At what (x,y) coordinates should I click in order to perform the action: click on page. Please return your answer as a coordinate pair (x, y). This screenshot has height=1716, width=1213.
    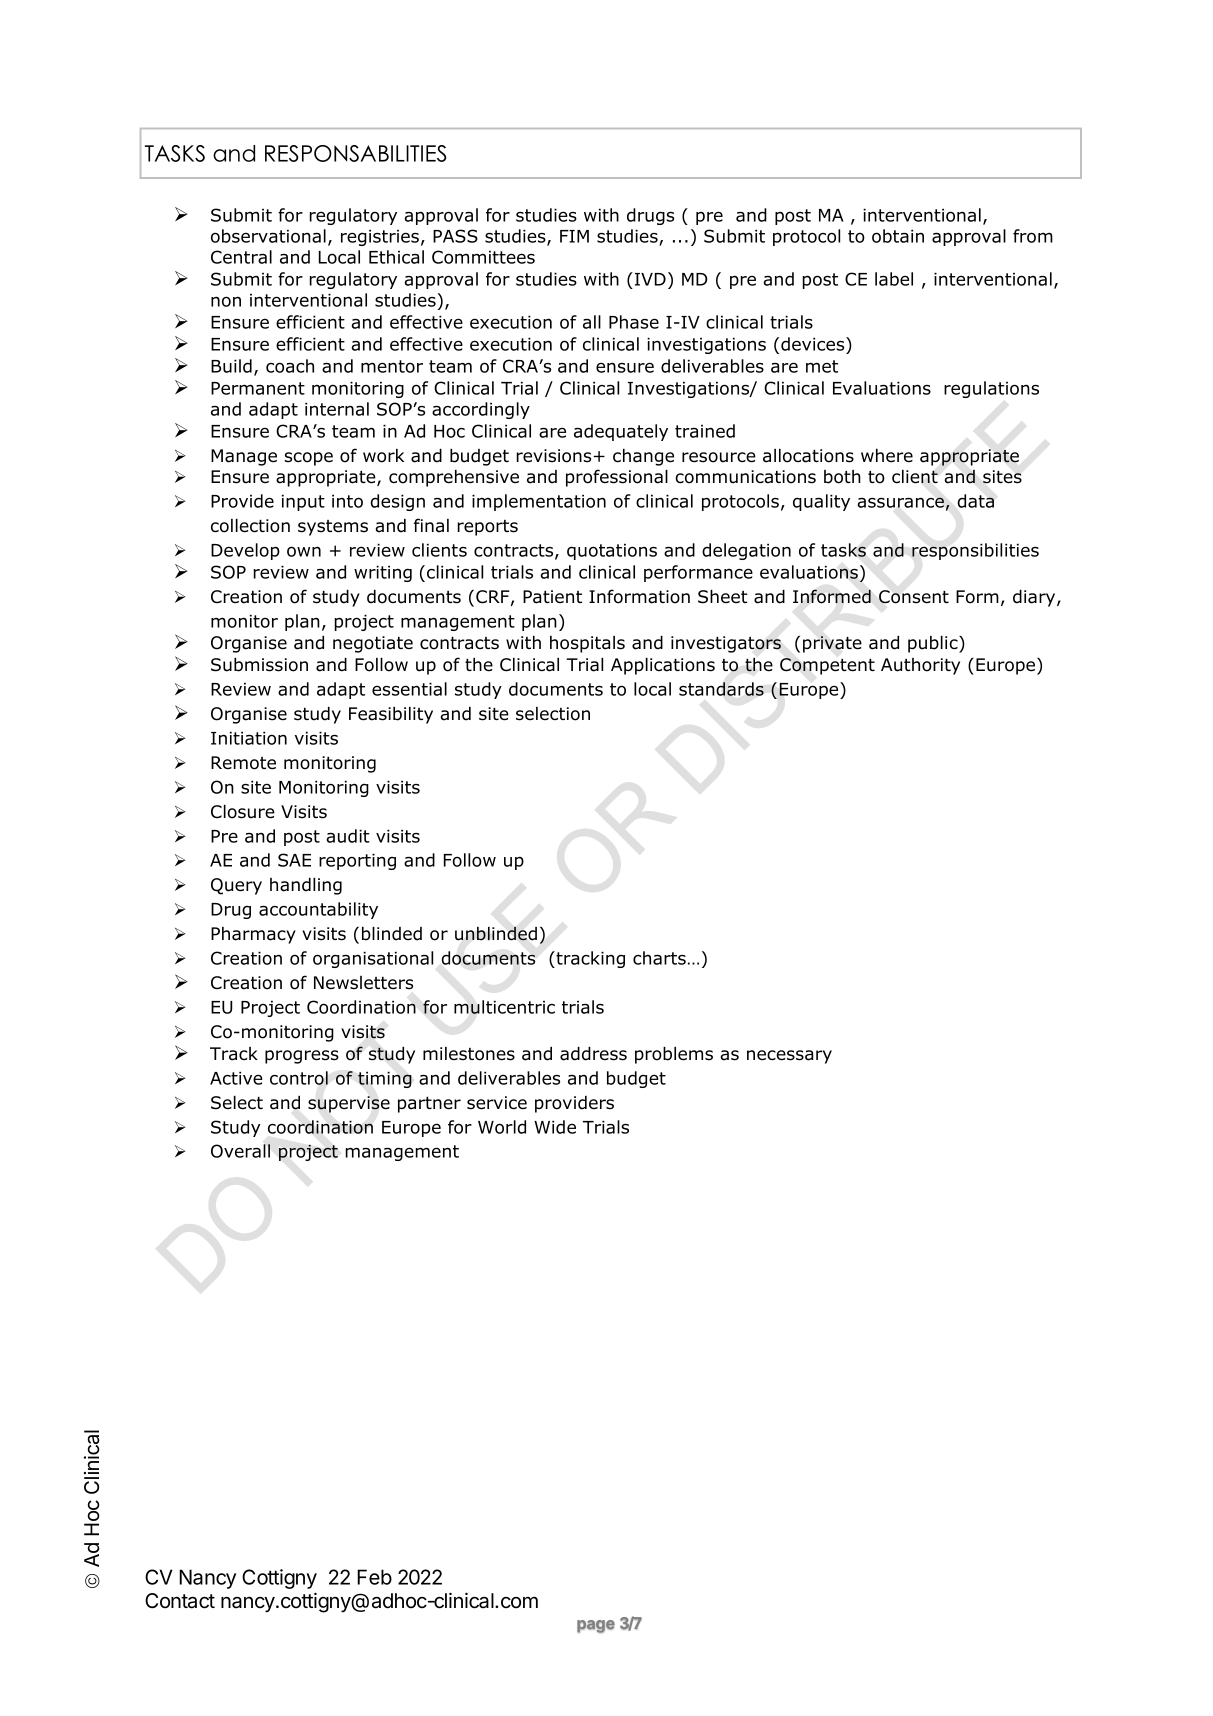
    Looking at the image, I should click on (596, 1626).
